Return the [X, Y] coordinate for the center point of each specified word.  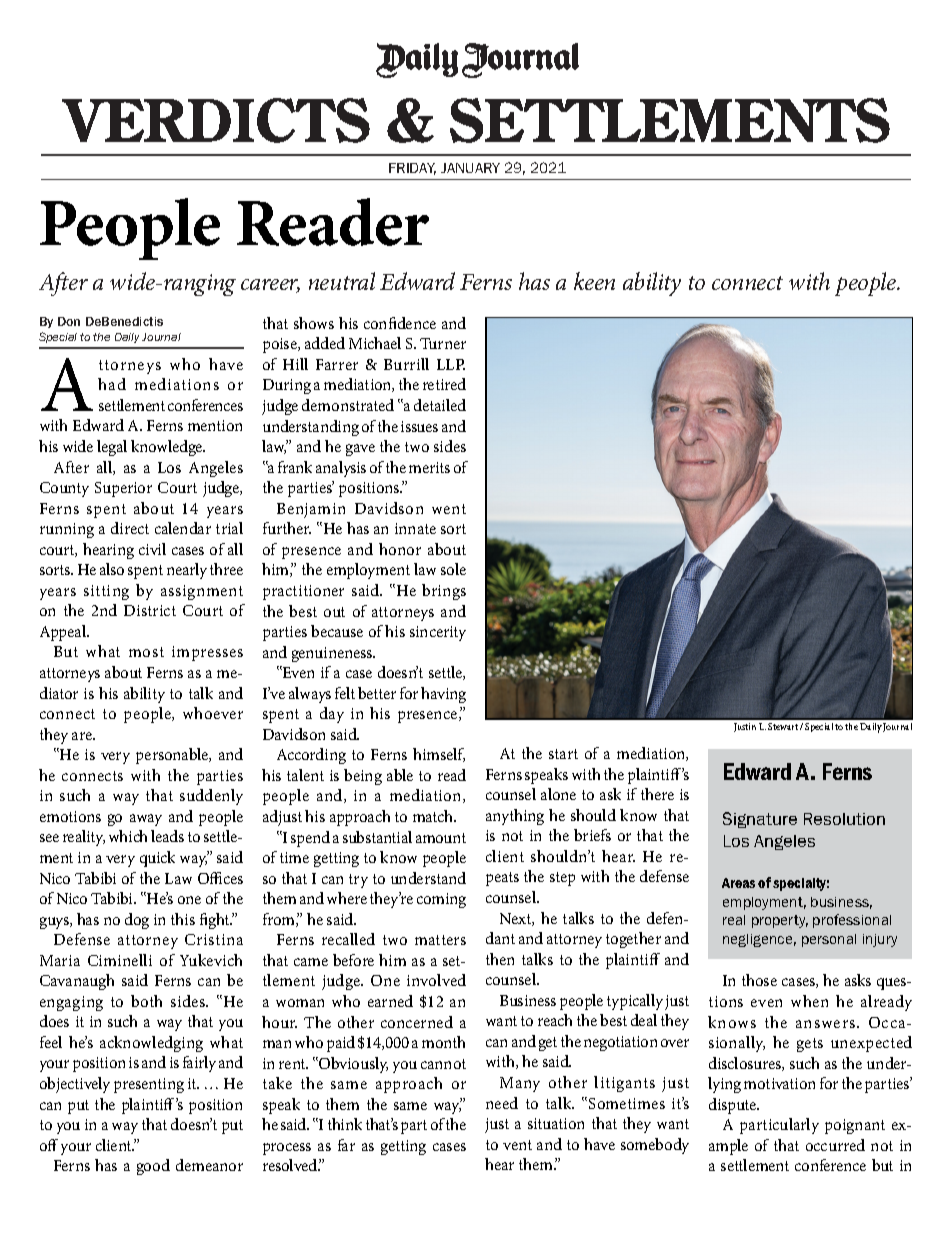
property [780, 921]
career [270, 286]
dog [137, 921]
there [657, 794]
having [443, 695]
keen [594, 281]
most [146, 652]
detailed [440, 405]
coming [441, 900]
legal [112, 448]
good [153, 1167]
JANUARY [470, 168]
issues [419, 426]
